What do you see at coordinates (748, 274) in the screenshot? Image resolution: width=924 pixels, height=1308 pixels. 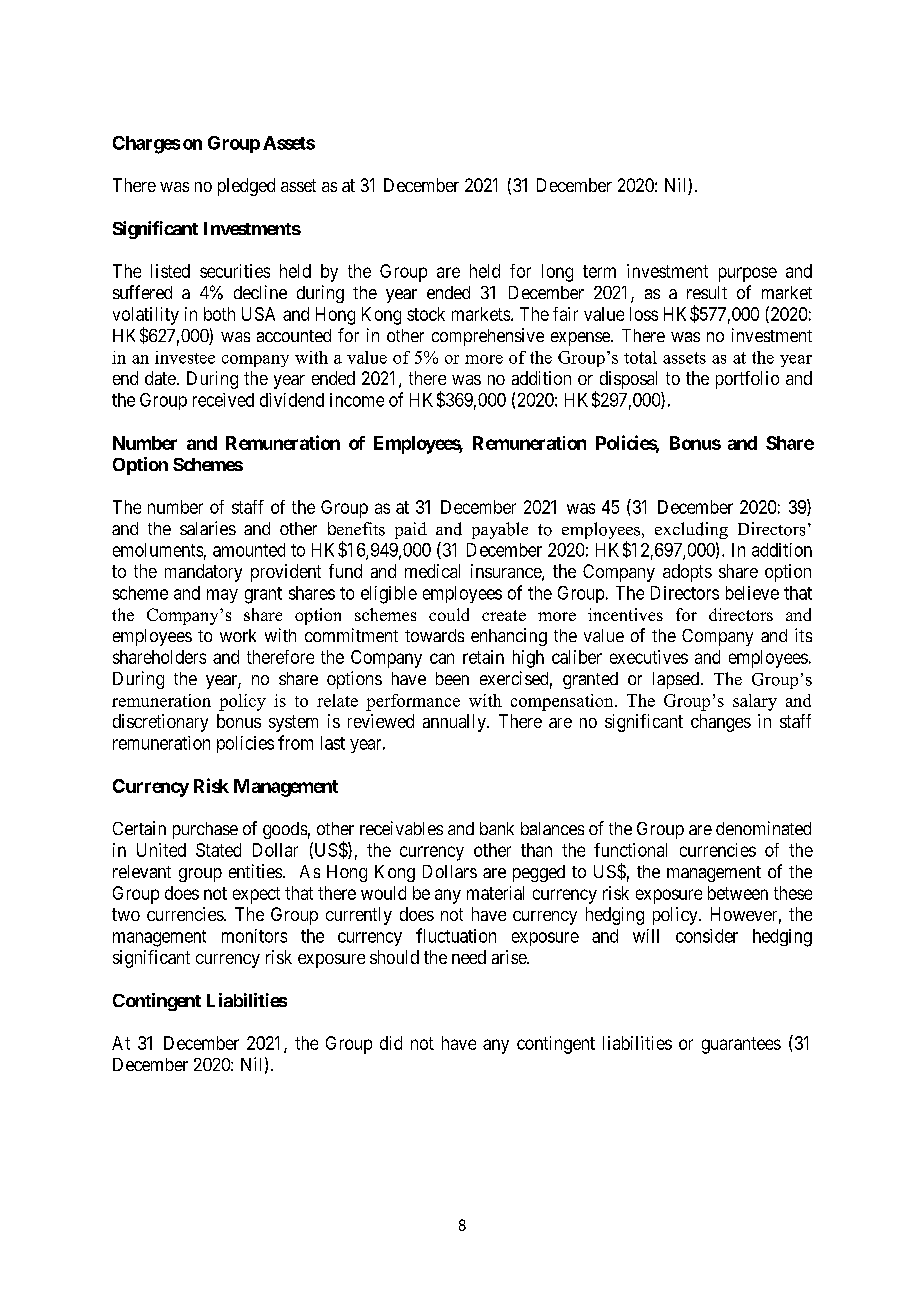 I see `purpose` at bounding box center [748, 274].
